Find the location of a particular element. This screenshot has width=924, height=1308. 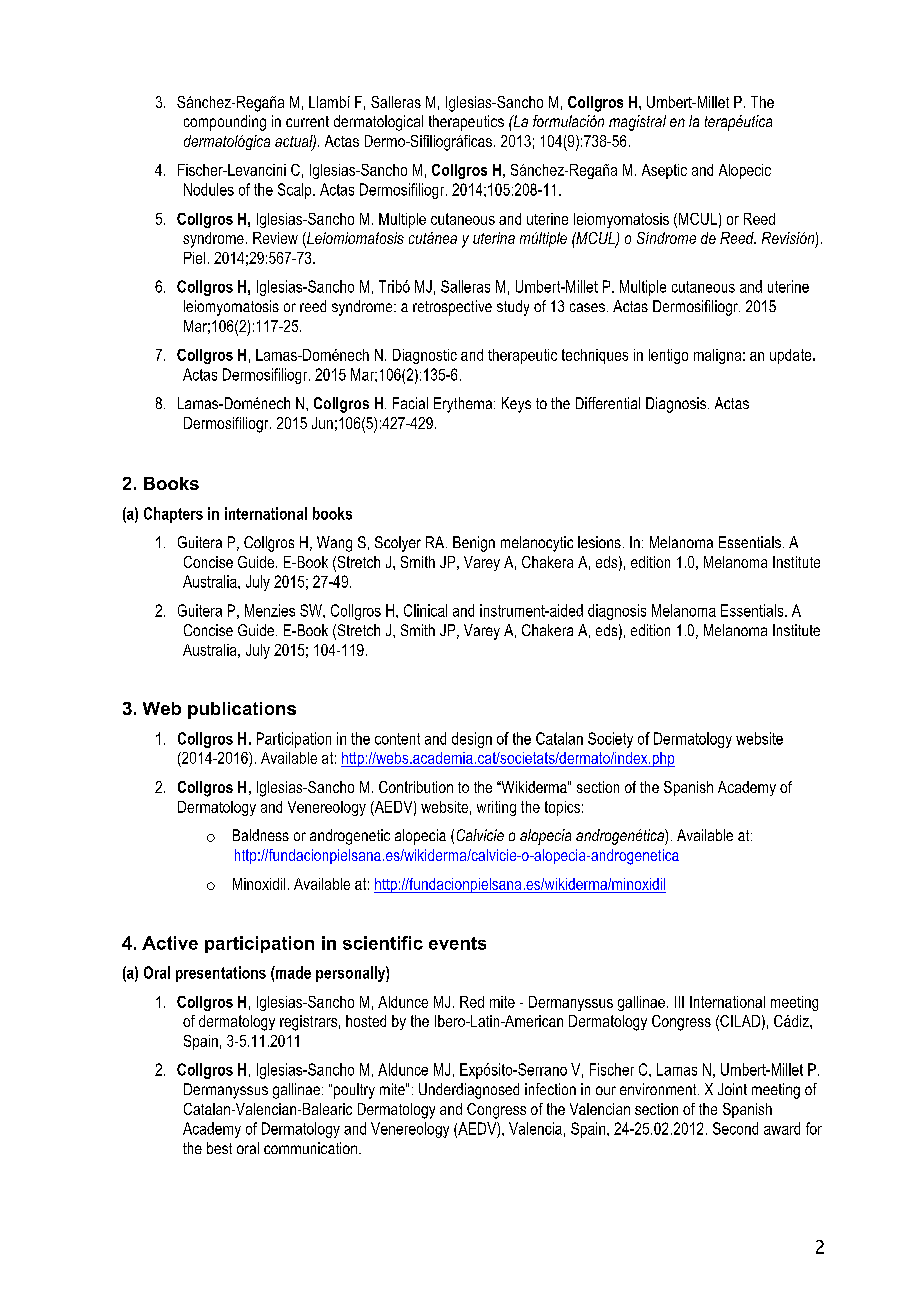

Benign is located at coordinates (474, 544).
